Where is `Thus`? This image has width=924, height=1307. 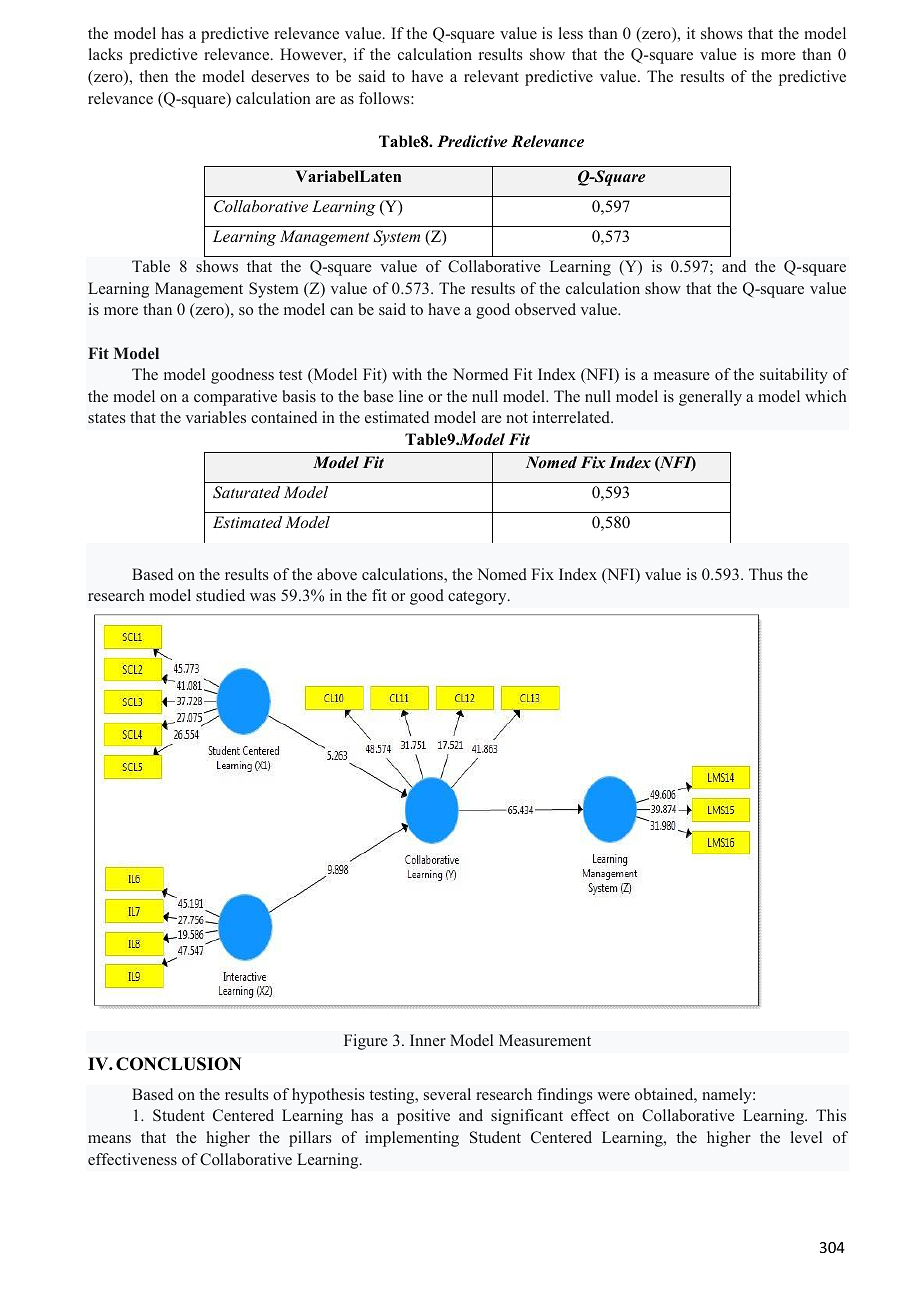 Thus is located at coordinates (766, 574).
